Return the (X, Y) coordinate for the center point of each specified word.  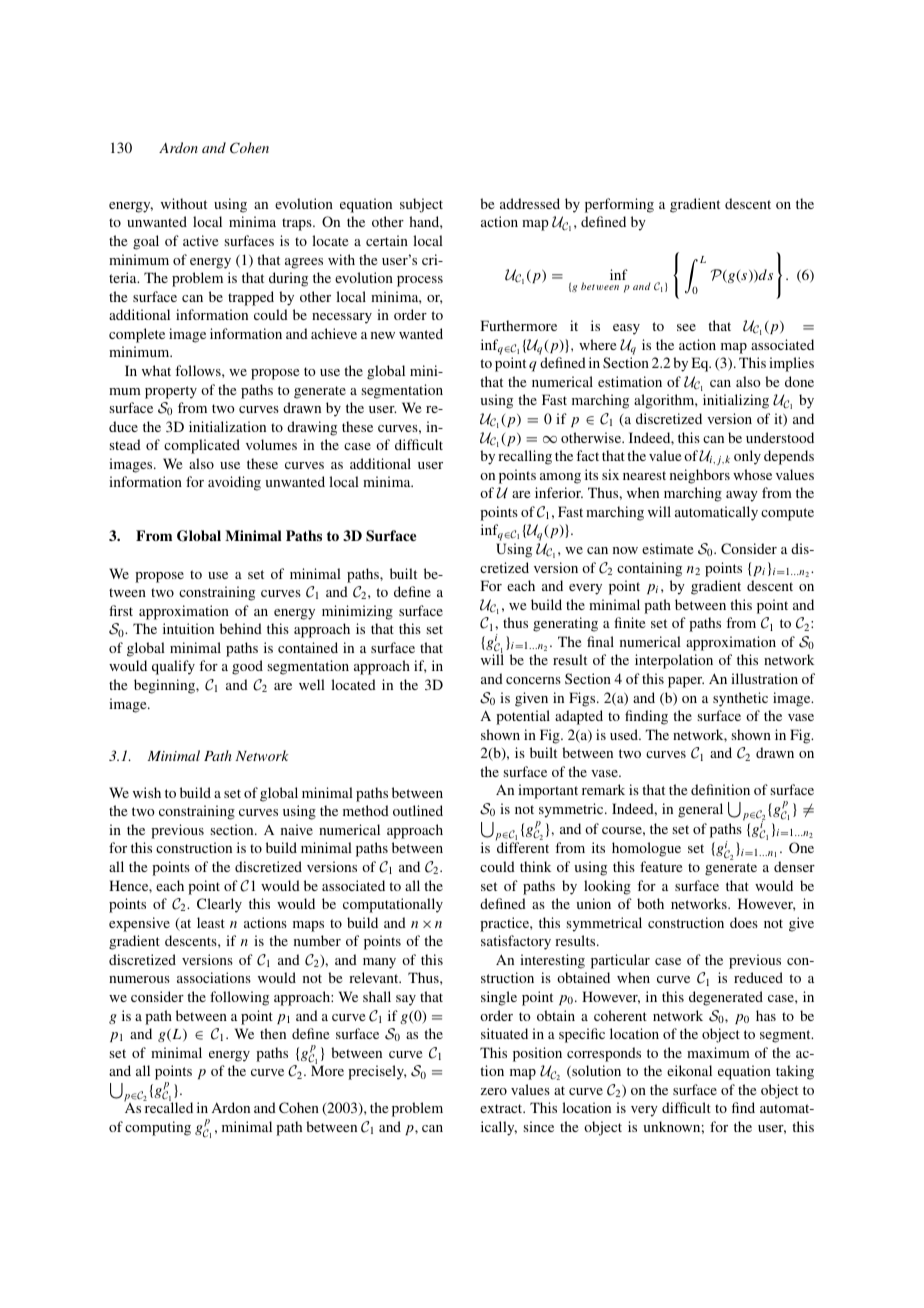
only (747, 457)
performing (619, 205)
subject (421, 205)
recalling (525, 457)
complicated (202, 446)
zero (494, 1091)
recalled (169, 1107)
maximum (718, 1052)
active (200, 240)
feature (661, 866)
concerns (533, 680)
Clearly (219, 905)
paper (686, 682)
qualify (173, 667)
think (535, 866)
